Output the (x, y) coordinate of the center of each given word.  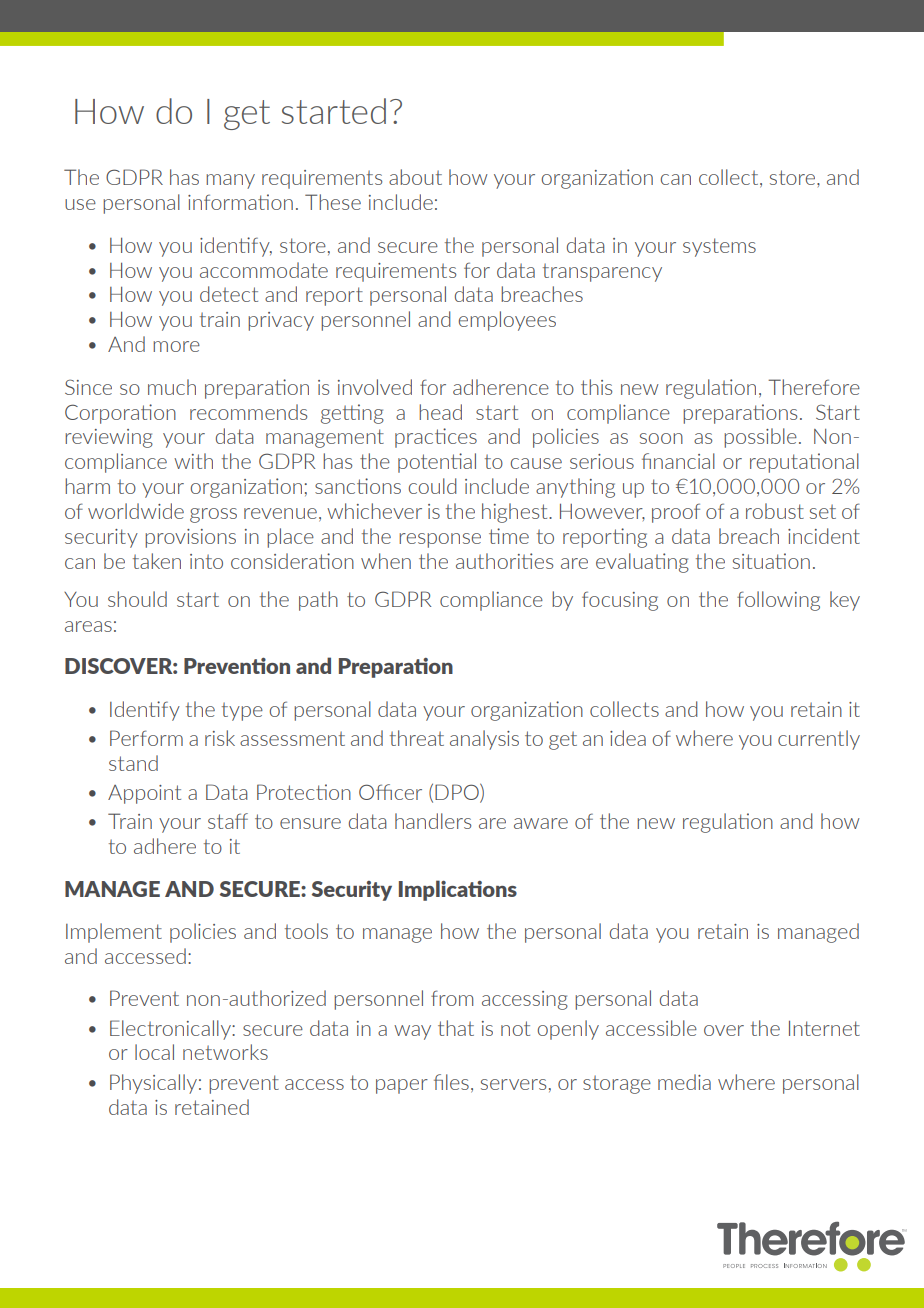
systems (719, 247)
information (240, 202)
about (415, 177)
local (154, 1052)
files (451, 1082)
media (684, 1082)
